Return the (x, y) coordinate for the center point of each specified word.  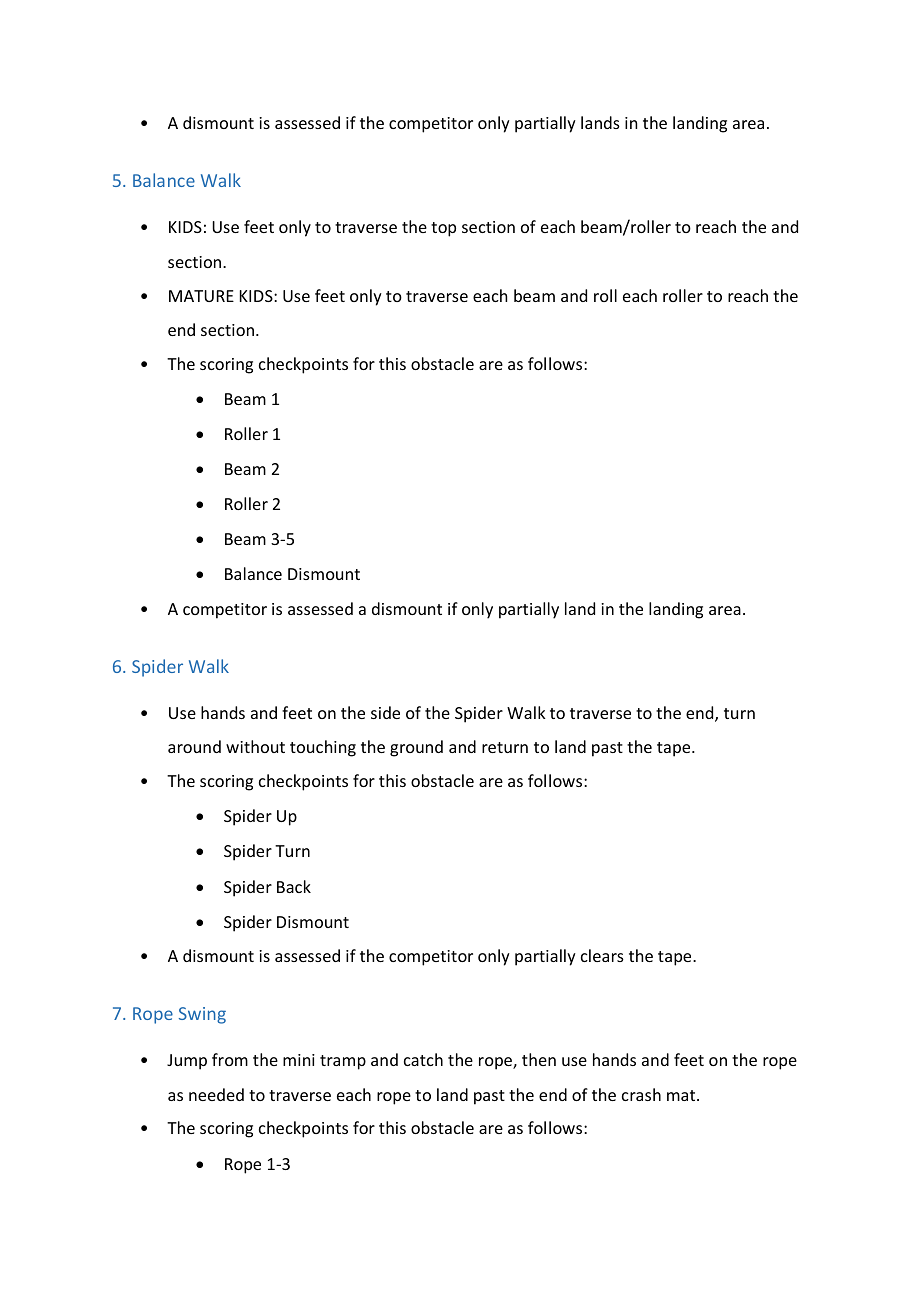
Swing (202, 1015)
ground (416, 748)
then (539, 1059)
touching (323, 748)
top (443, 229)
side (385, 712)
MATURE (201, 296)
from (230, 1059)
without (255, 746)
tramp (343, 1062)
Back (294, 886)
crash (641, 1094)
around (194, 746)
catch (423, 1059)
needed (216, 1094)
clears (602, 955)
